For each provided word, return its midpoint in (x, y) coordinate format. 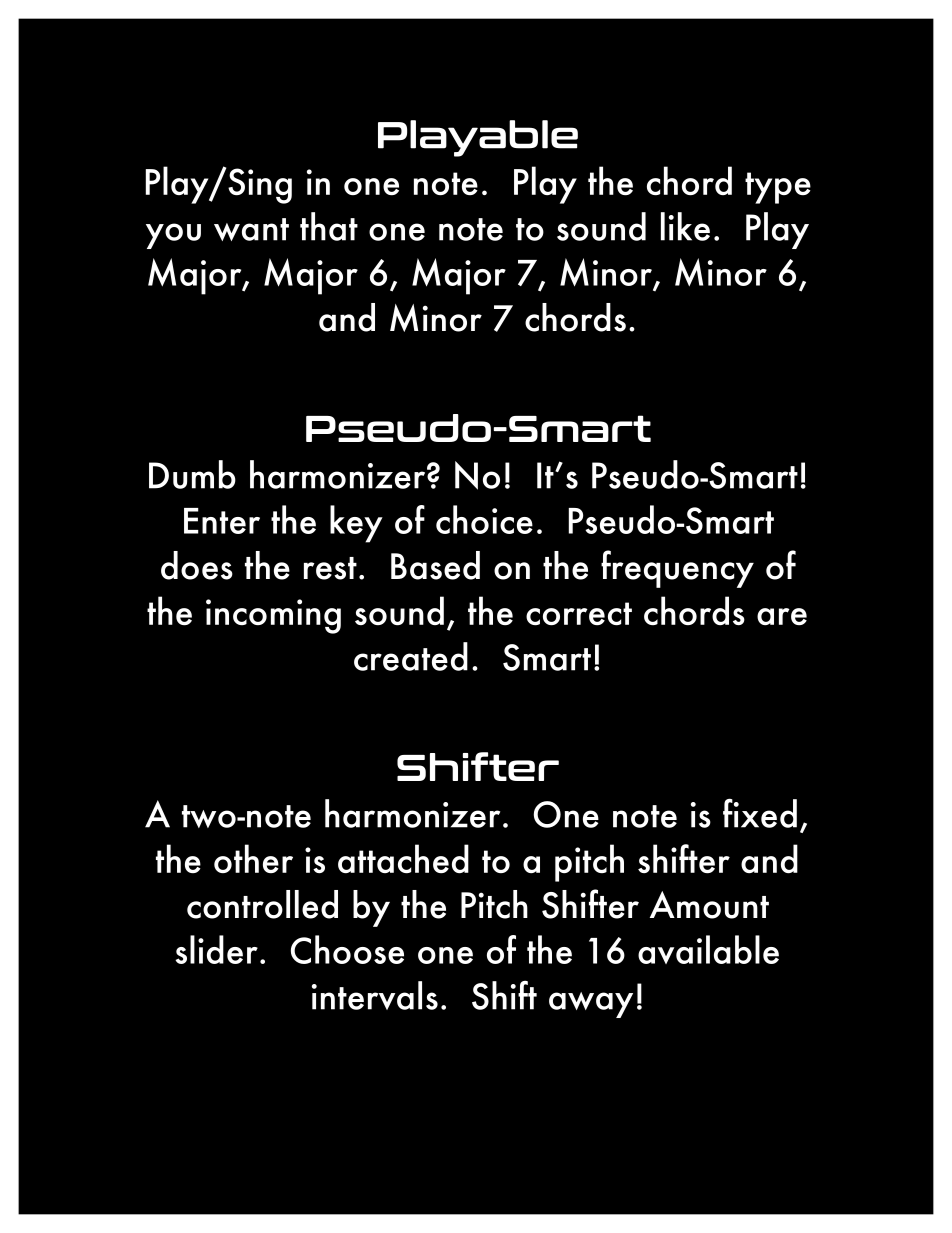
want (251, 229)
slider (216, 949)
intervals (375, 995)
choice (484, 519)
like (685, 226)
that (329, 226)
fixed (760, 813)
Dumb (192, 474)
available (708, 949)
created (411, 656)
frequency (677, 569)
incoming (273, 616)
